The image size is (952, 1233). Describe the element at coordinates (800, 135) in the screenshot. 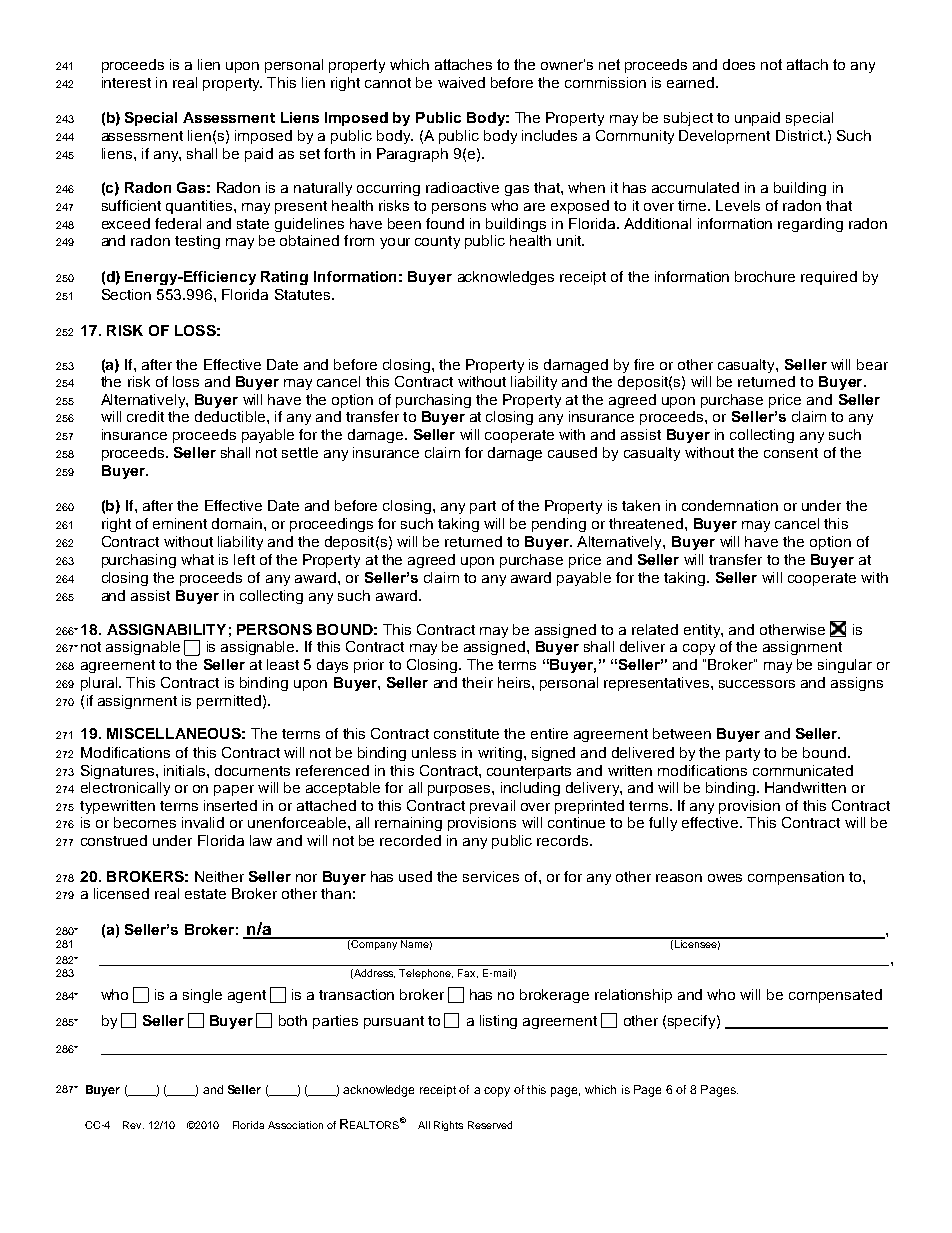

I see `District` at that location.
